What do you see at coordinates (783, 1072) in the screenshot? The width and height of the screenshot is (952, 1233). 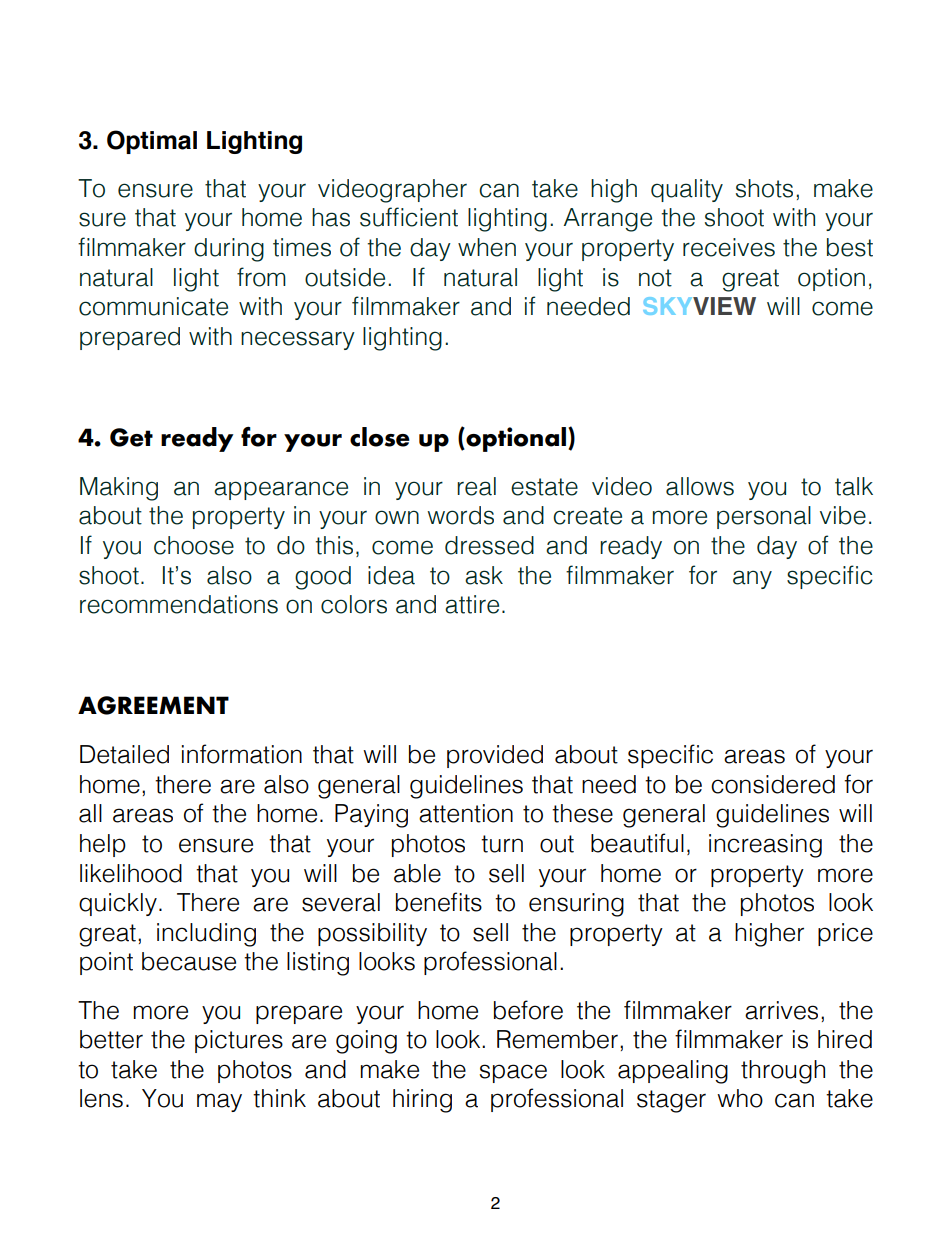 I see `through` at bounding box center [783, 1072].
